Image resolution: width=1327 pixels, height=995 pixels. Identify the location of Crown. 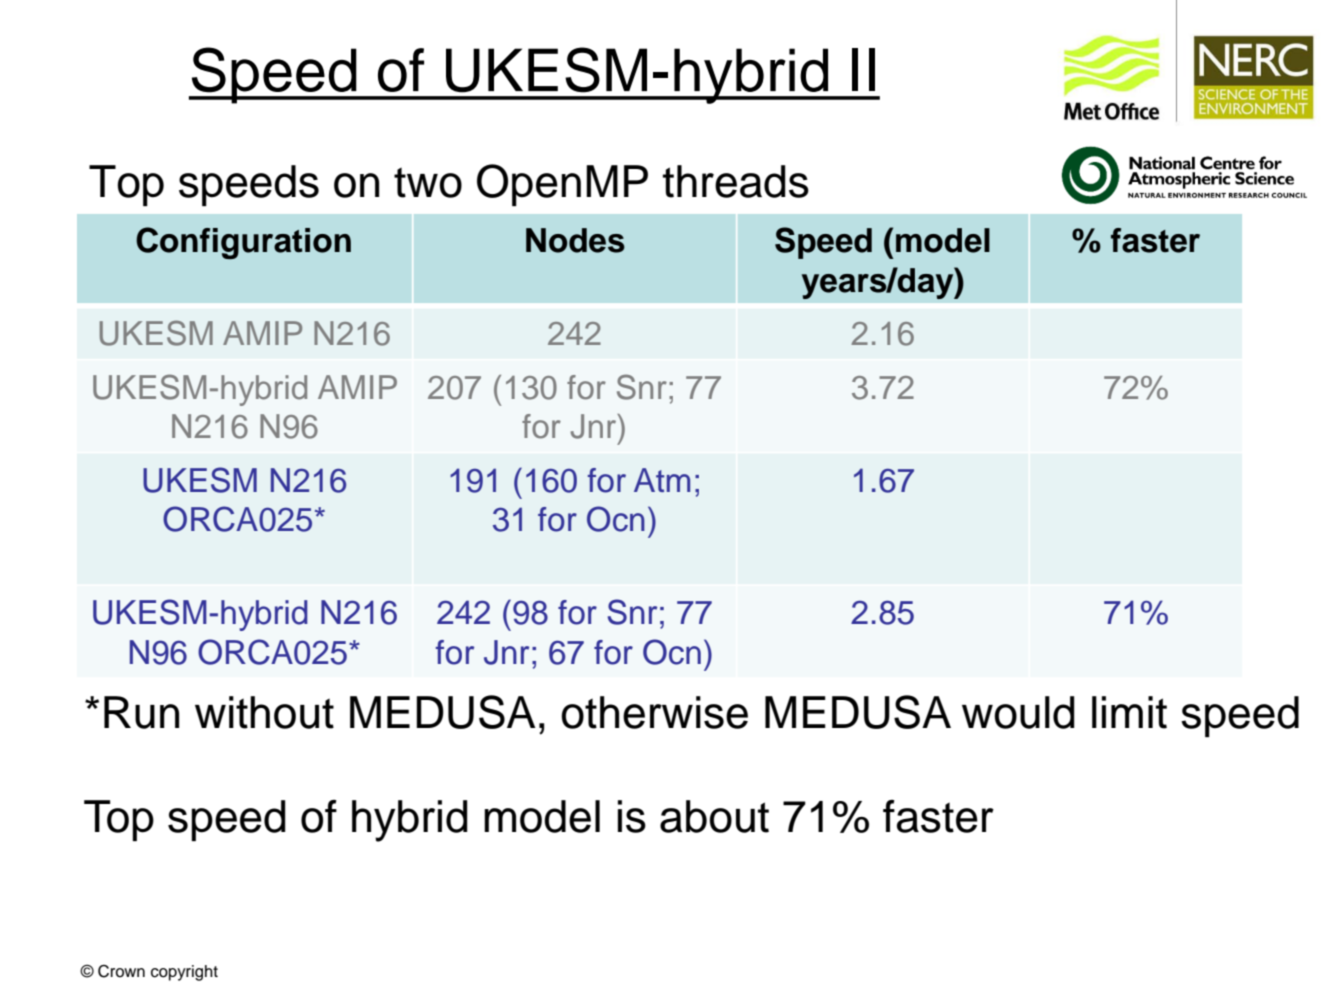
(121, 971).
